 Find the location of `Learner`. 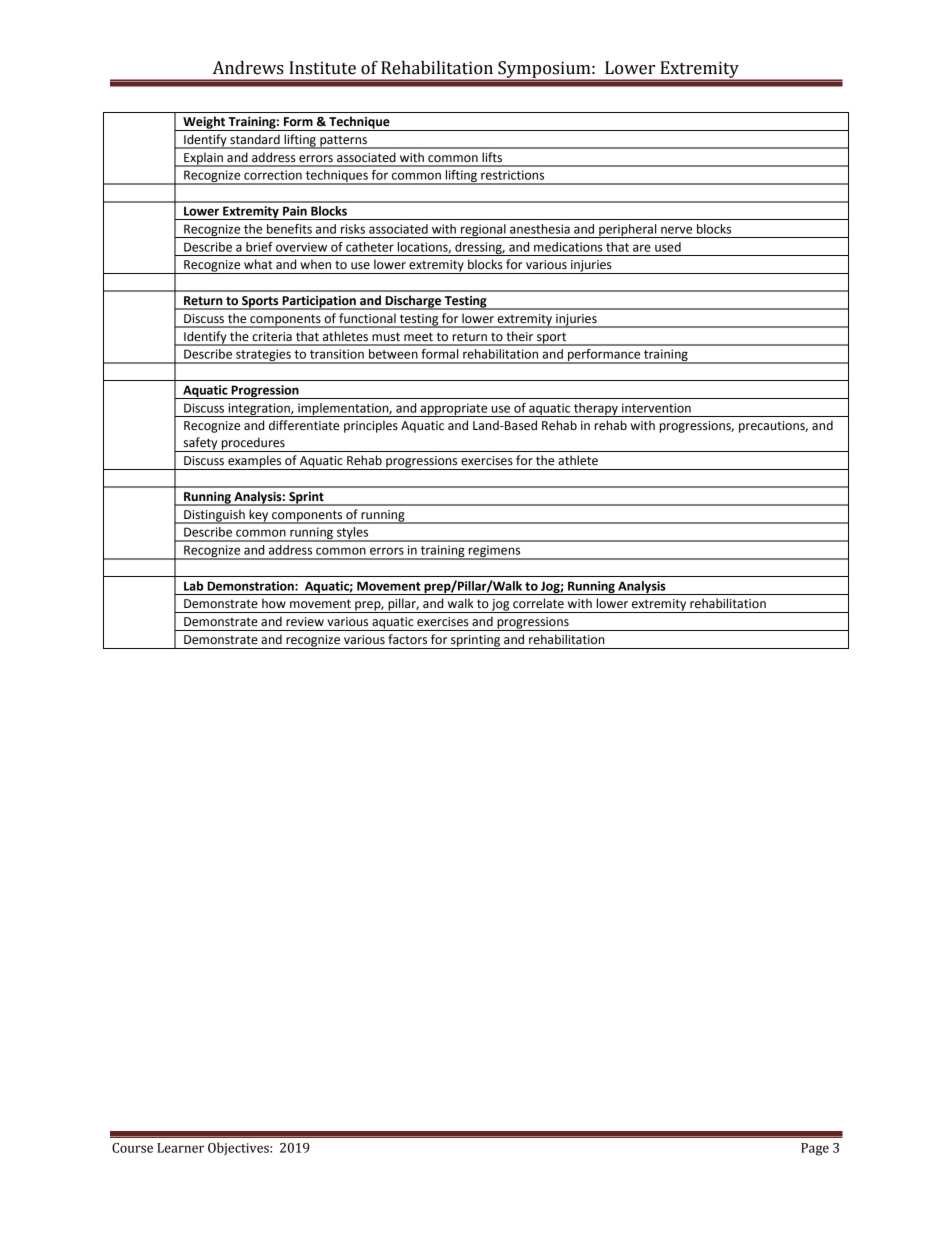

Learner is located at coordinates (180, 1148).
